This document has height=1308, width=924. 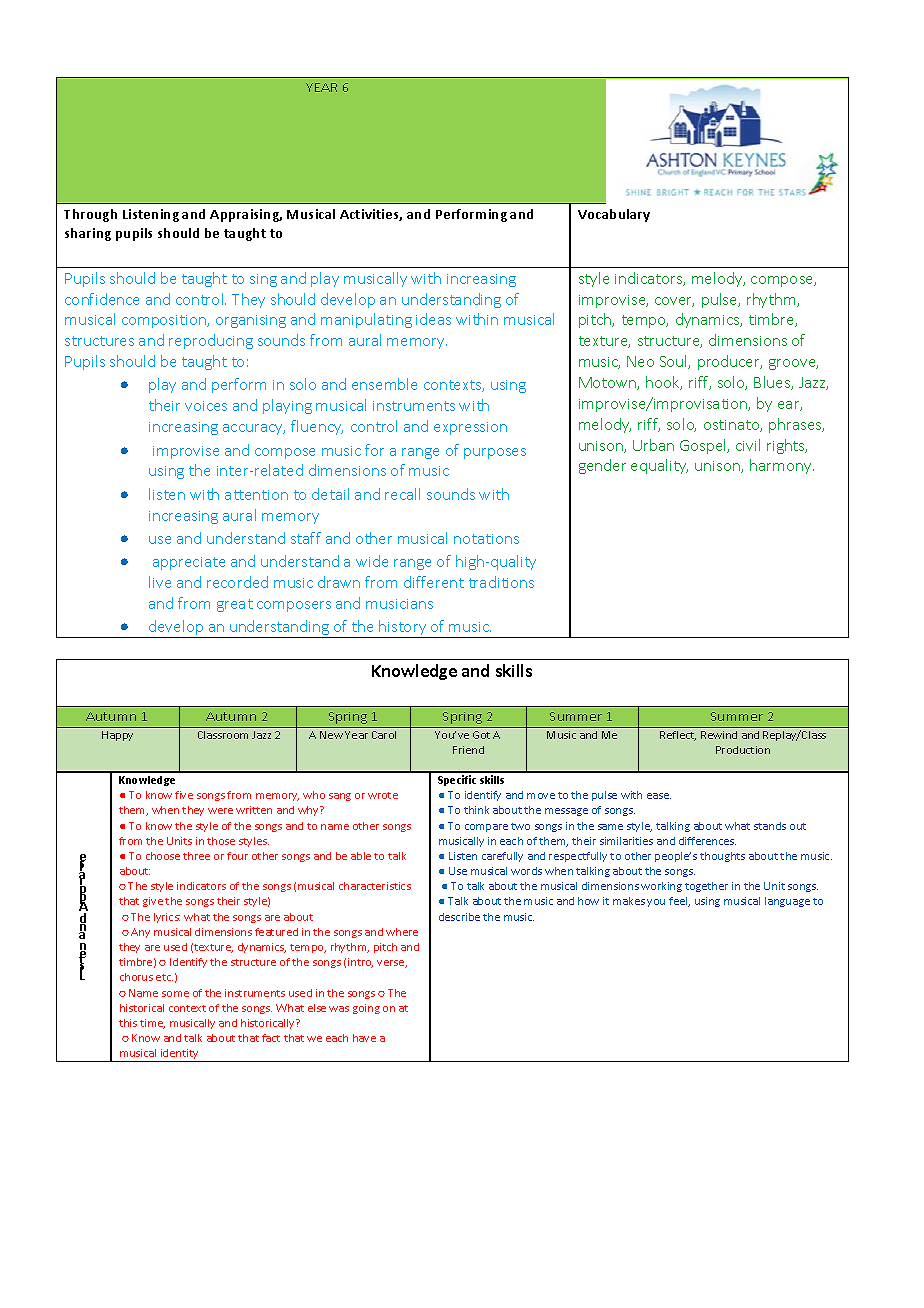 What do you see at coordinates (433, 319) in the document?
I see `ideas` at bounding box center [433, 319].
